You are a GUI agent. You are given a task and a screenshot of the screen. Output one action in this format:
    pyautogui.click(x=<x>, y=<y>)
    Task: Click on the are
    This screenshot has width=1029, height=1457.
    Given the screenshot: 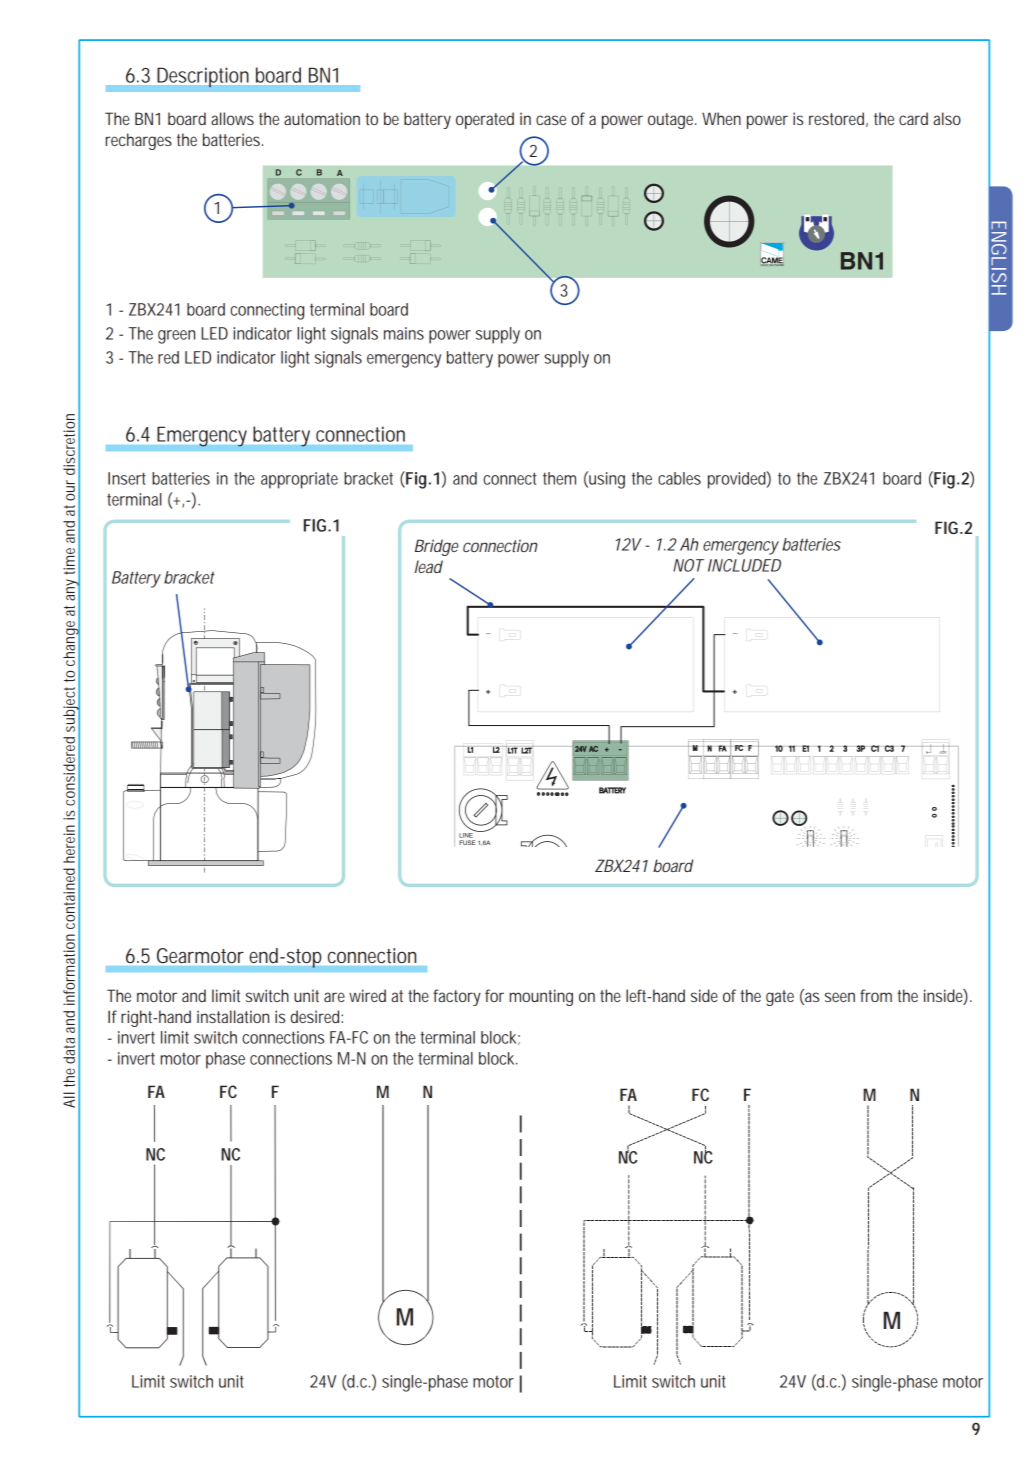 What is the action you would take?
    pyautogui.click(x=334, y=997)
